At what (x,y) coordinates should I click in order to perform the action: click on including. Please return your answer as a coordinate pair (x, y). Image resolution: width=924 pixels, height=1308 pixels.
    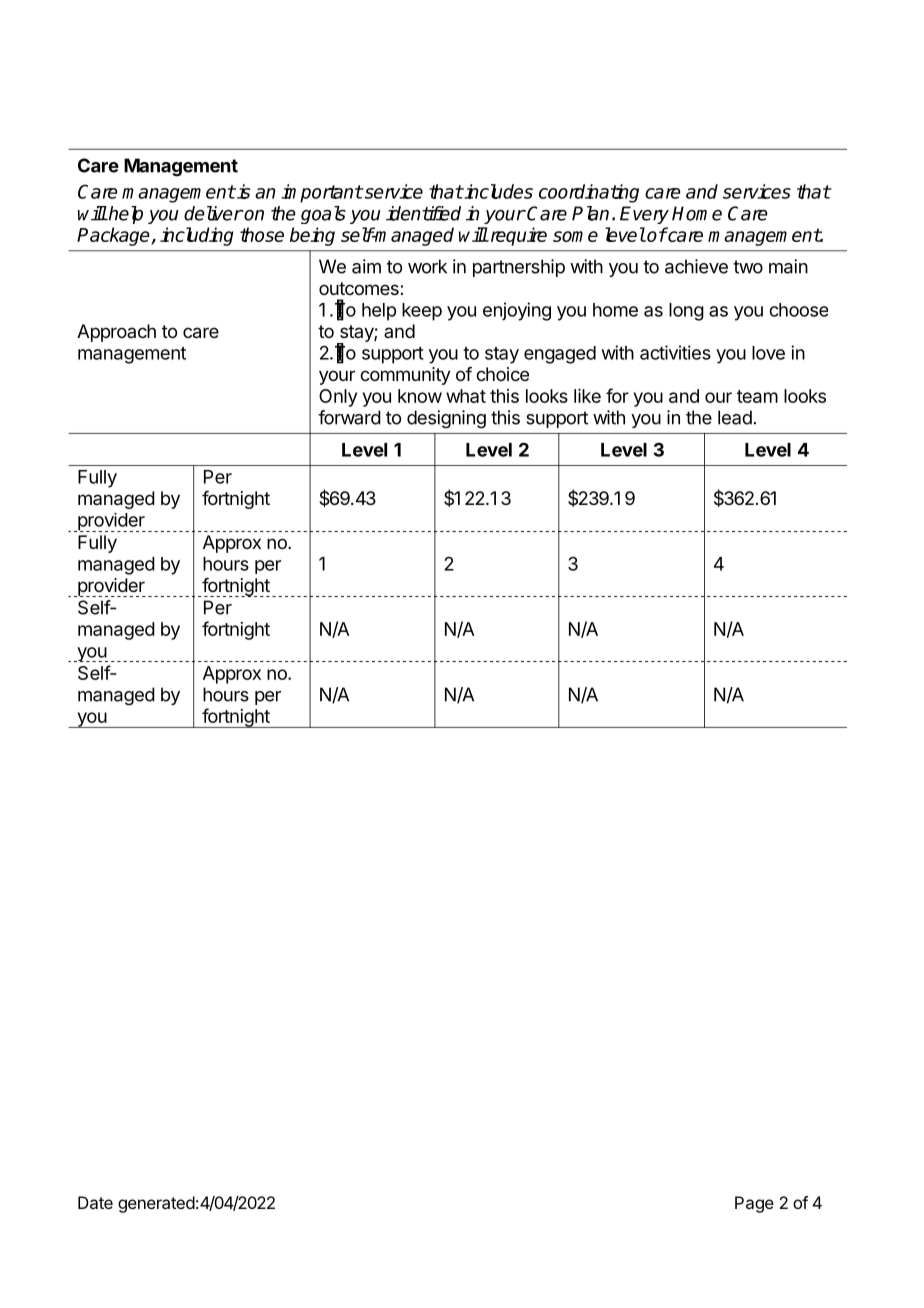
    Looking at the image, I should click on (197, 236).
